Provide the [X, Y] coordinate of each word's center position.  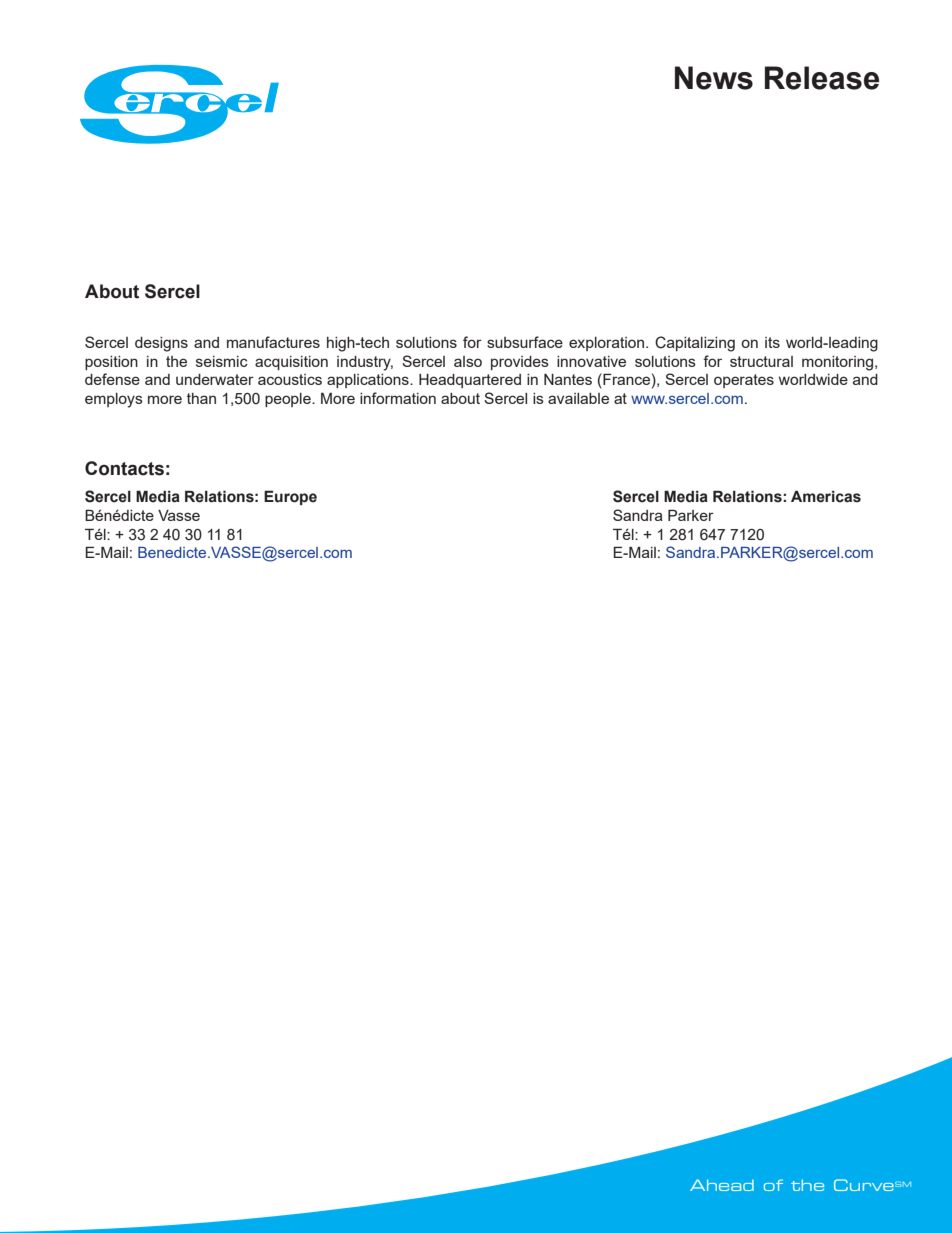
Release [822, 78]
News [714, 78]
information [398, 398]
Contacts [124, 468]
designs [161, 344]
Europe [290, 497]
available [578, 398]
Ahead [722, 1185]
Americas [826, 496]
